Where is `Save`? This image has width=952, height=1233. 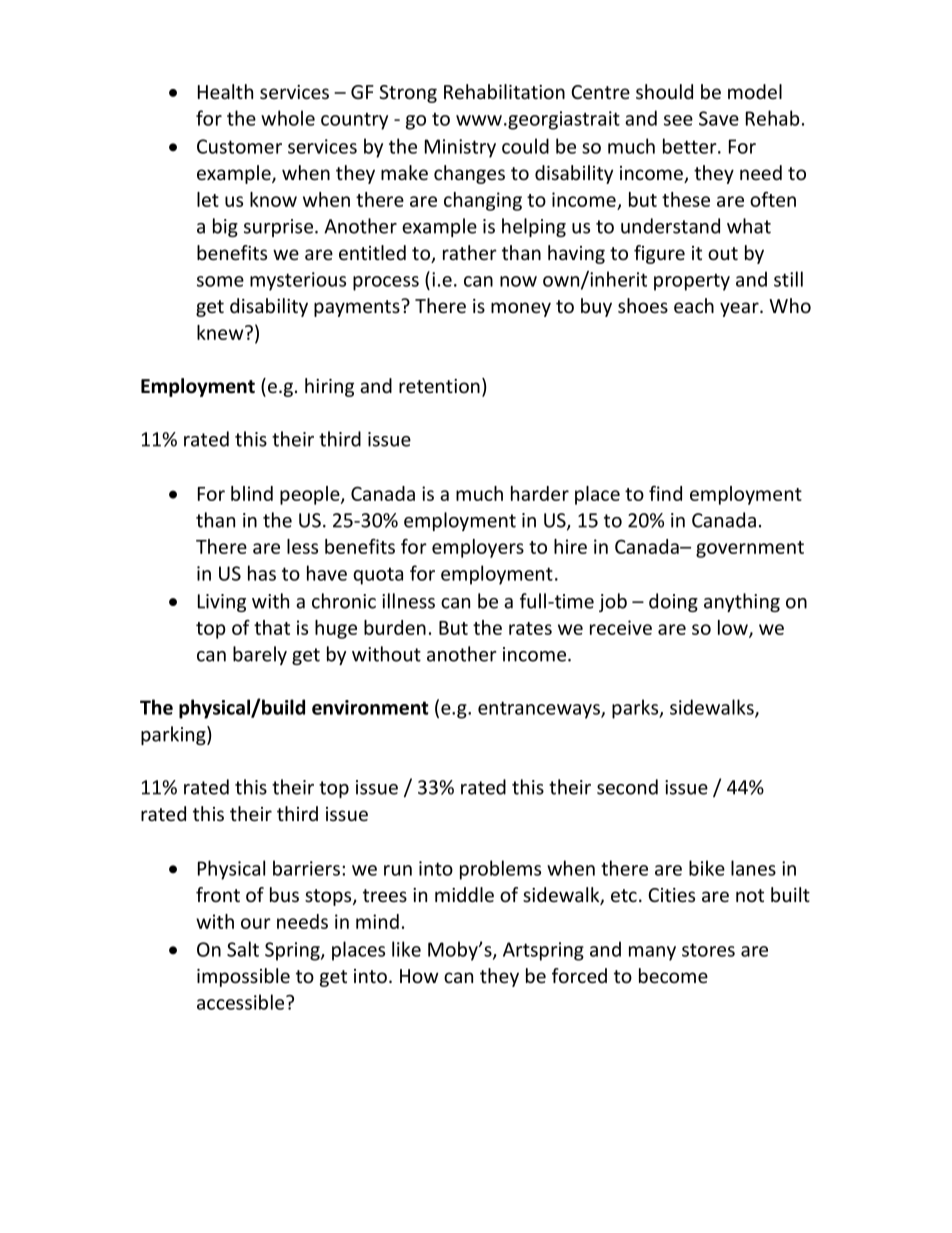 Save is located at coordinates (719, 118).
